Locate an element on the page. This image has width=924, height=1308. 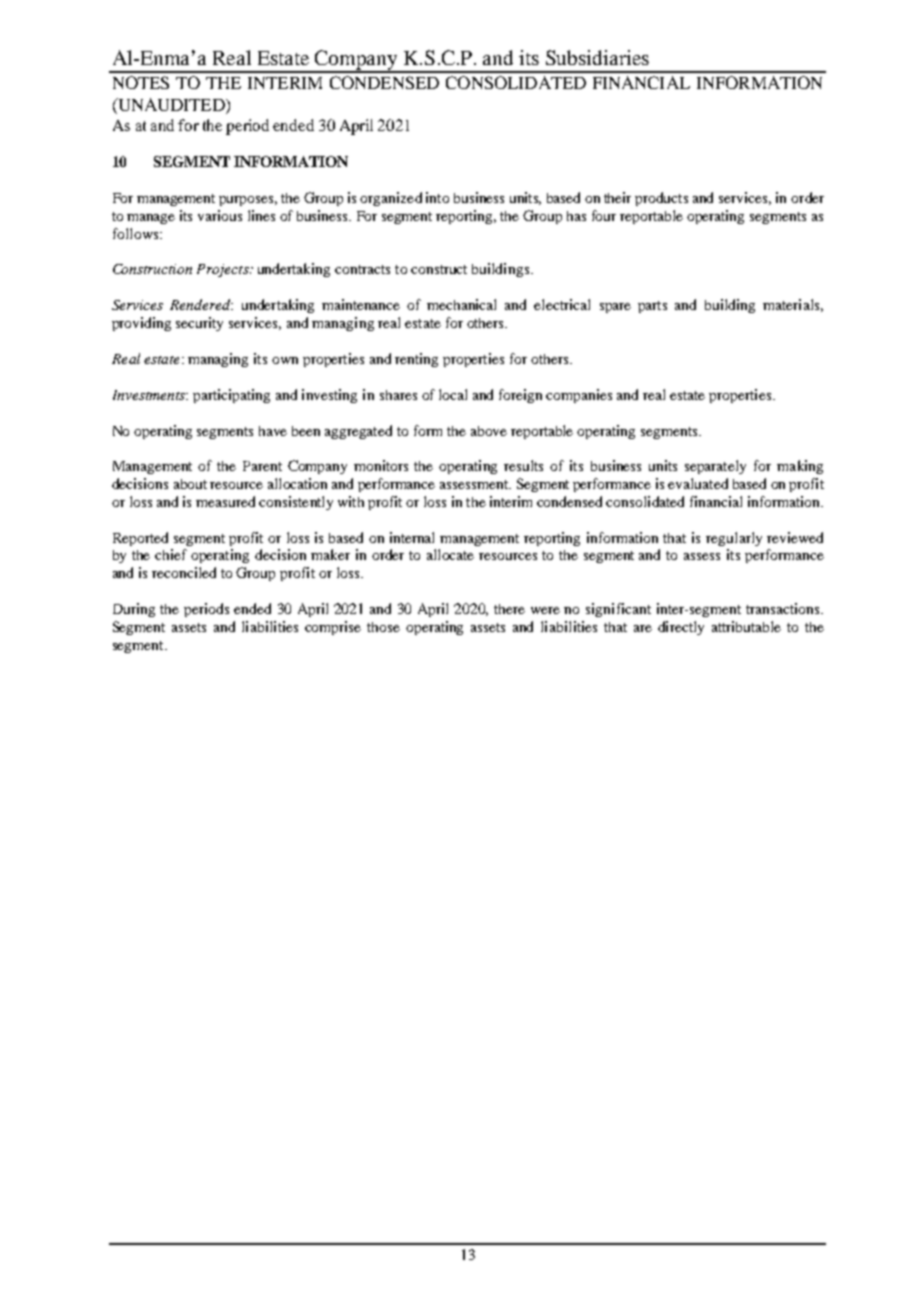
products is located at coordinates (661, 199).
